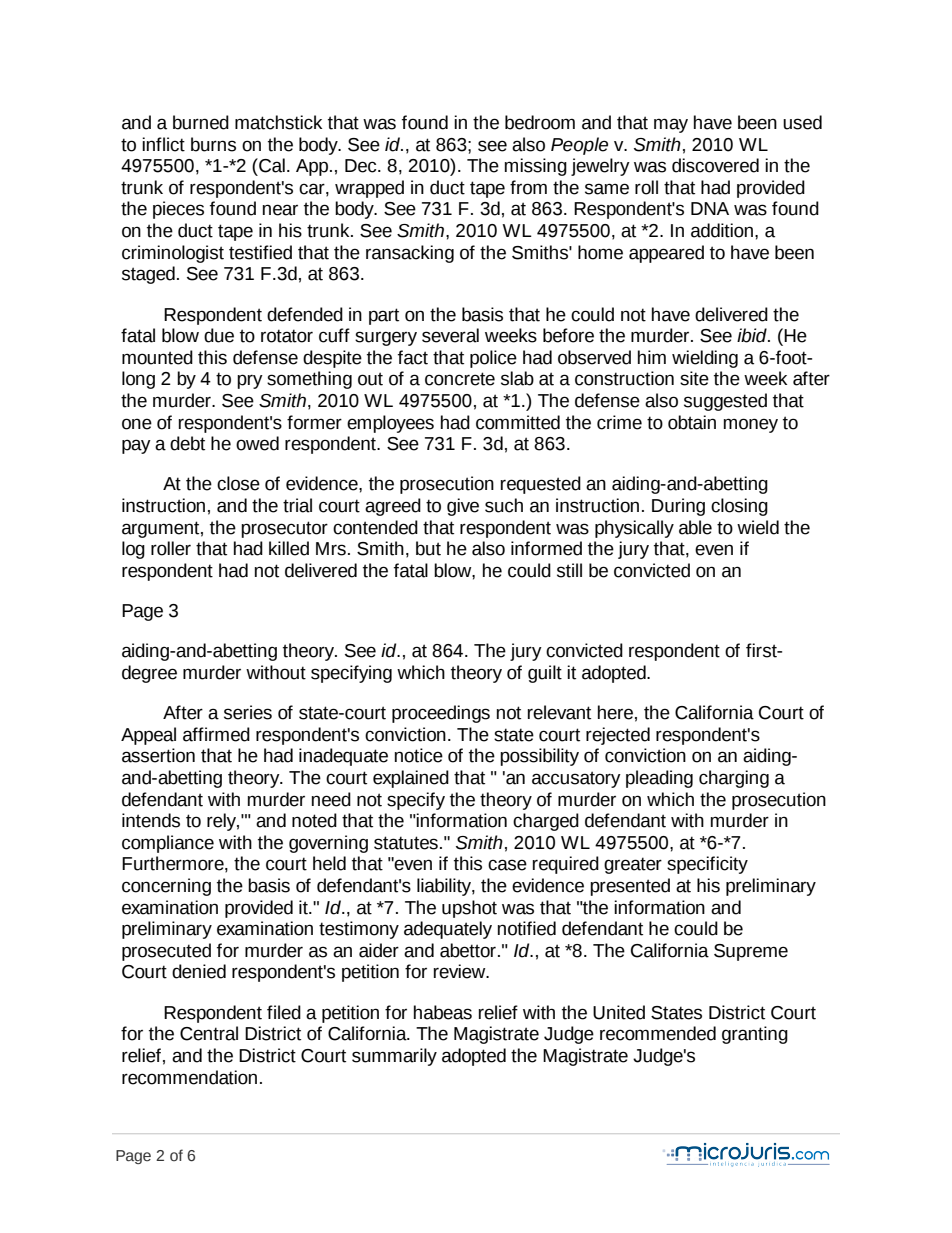  I want to click on debt, so click(187, 443).
